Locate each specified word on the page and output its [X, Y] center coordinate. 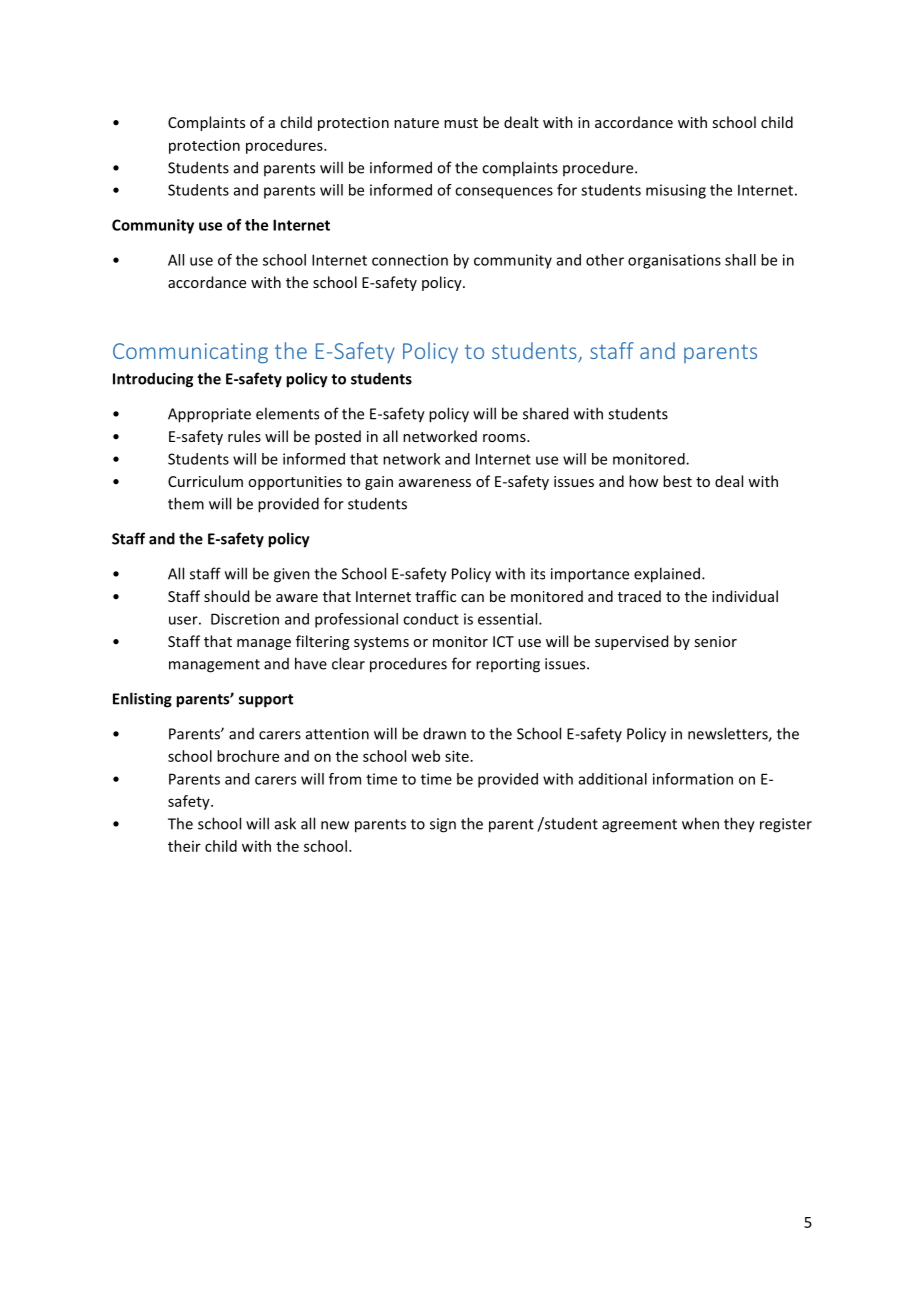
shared [545, 413]
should [226, 596]
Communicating [190, 353]
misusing [676, 191]
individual [745, 596]
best [677, 481]
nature [416, 123]
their [184, 846]
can [472, 598]
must [461, 123]
